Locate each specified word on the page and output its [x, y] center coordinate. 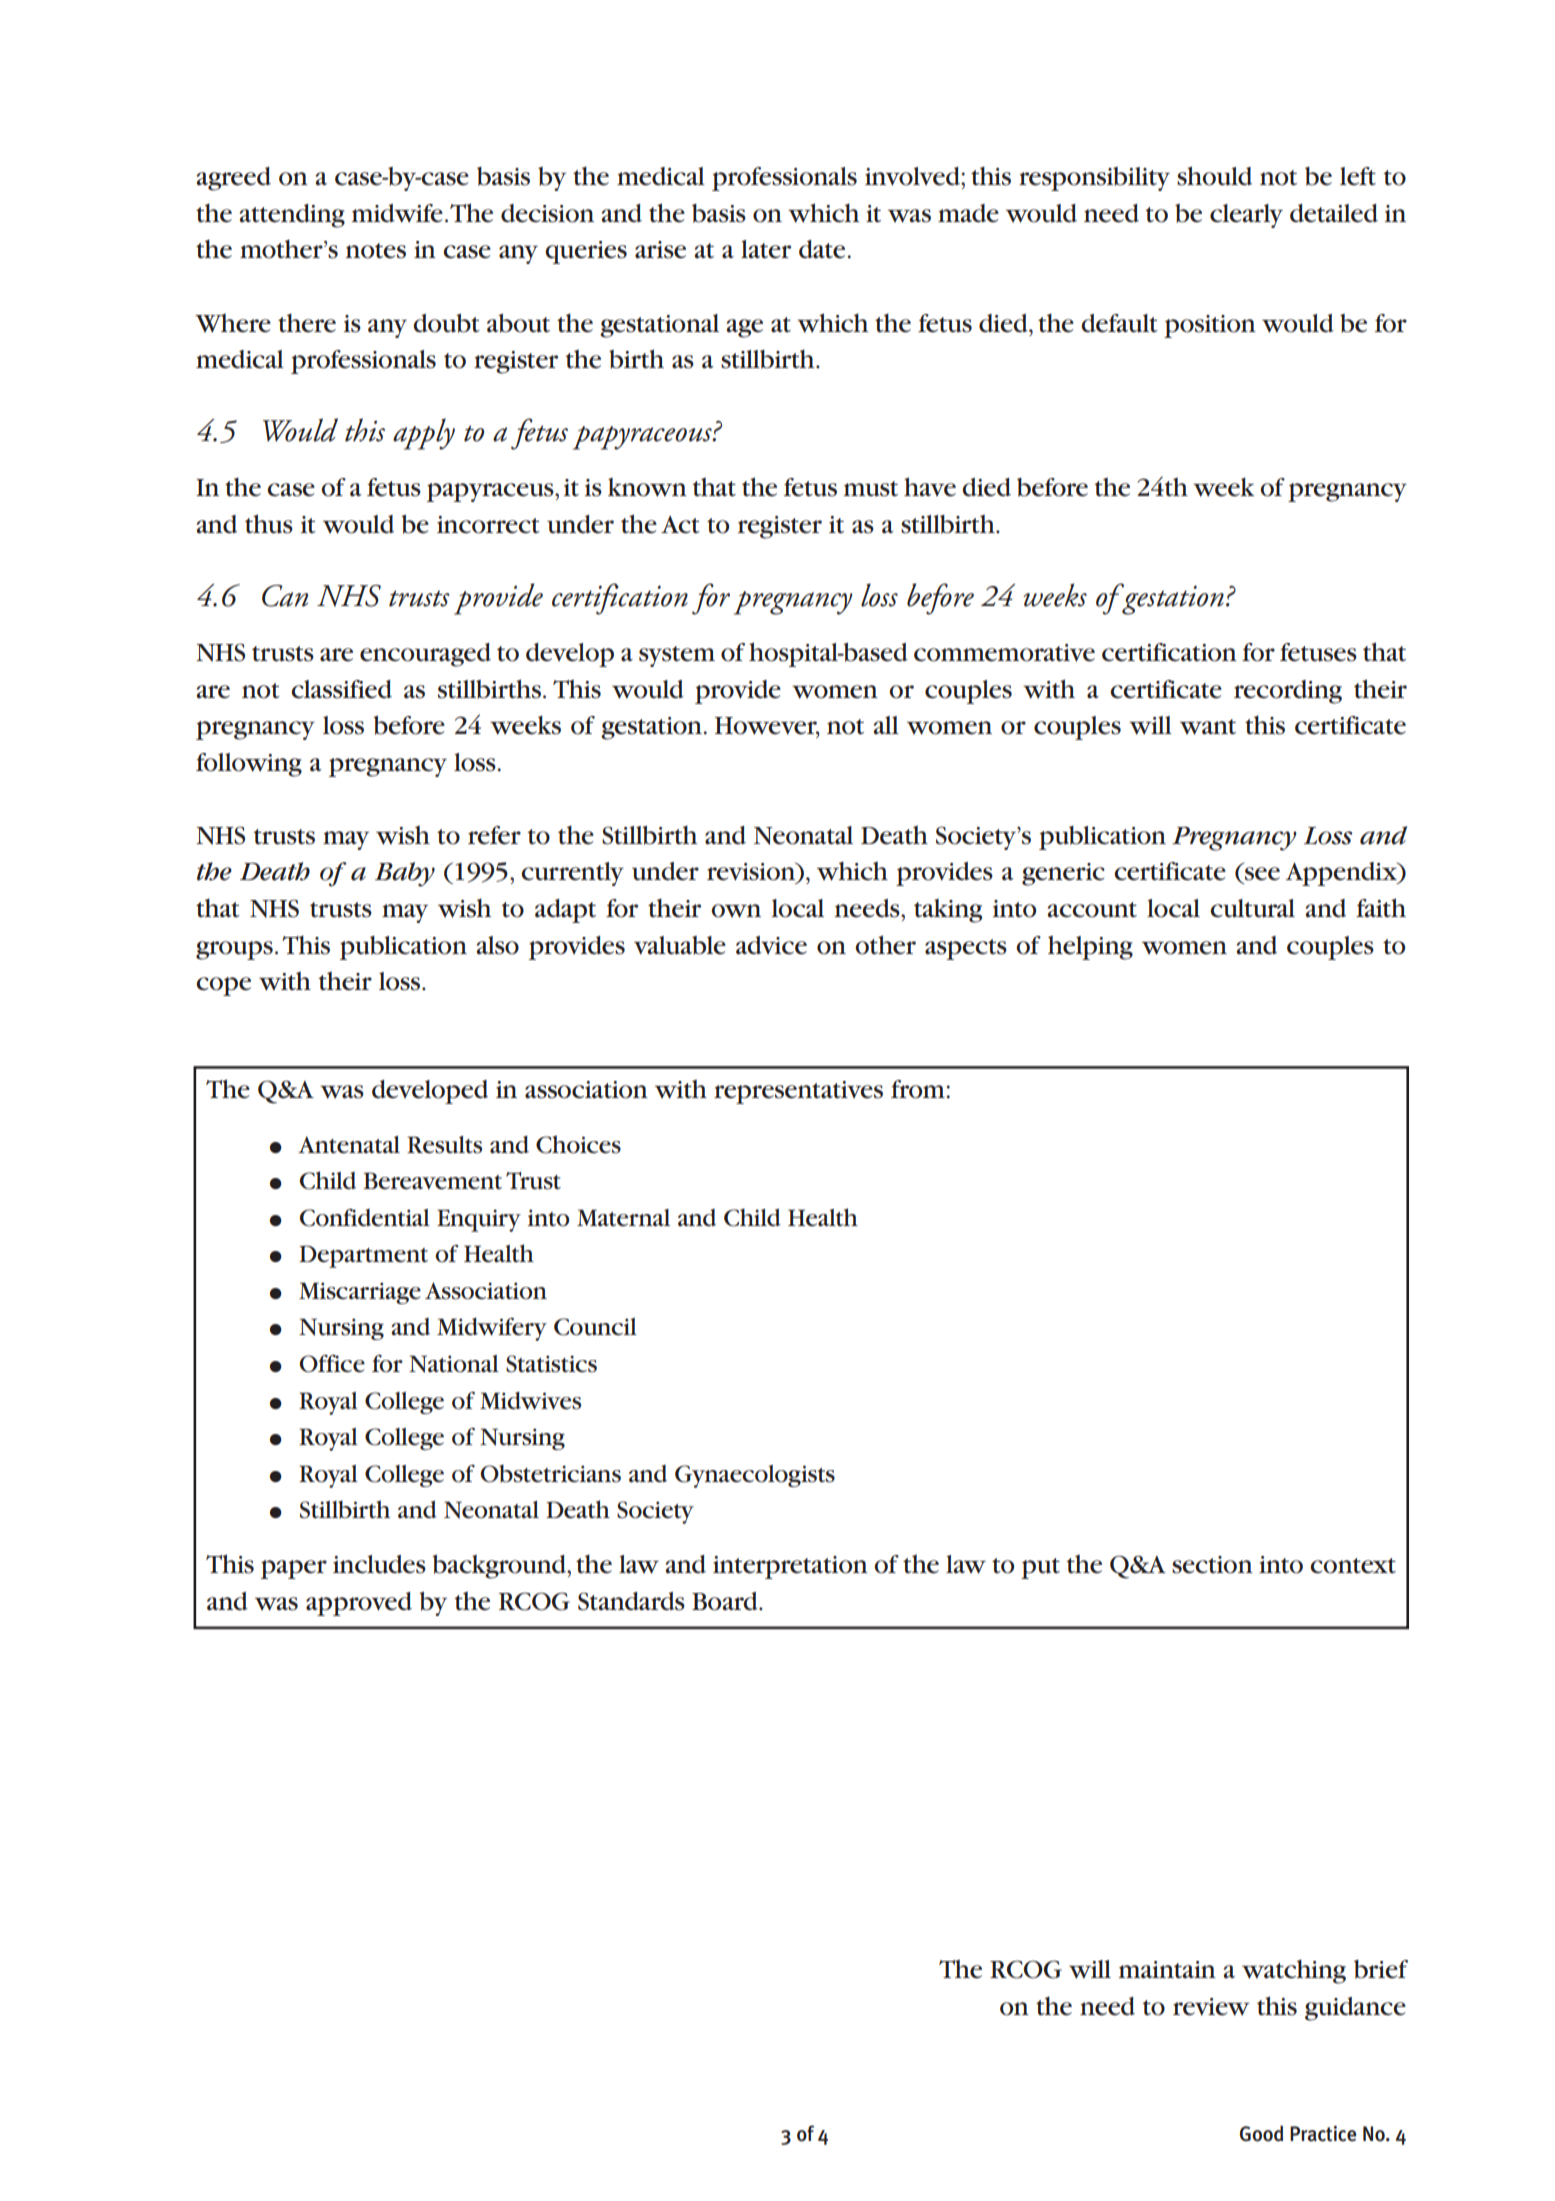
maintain [1167, 1970]
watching [1294, 1971]
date [822, 249]
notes [376, 251]
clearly [1246, 216]
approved [359, 1604]
